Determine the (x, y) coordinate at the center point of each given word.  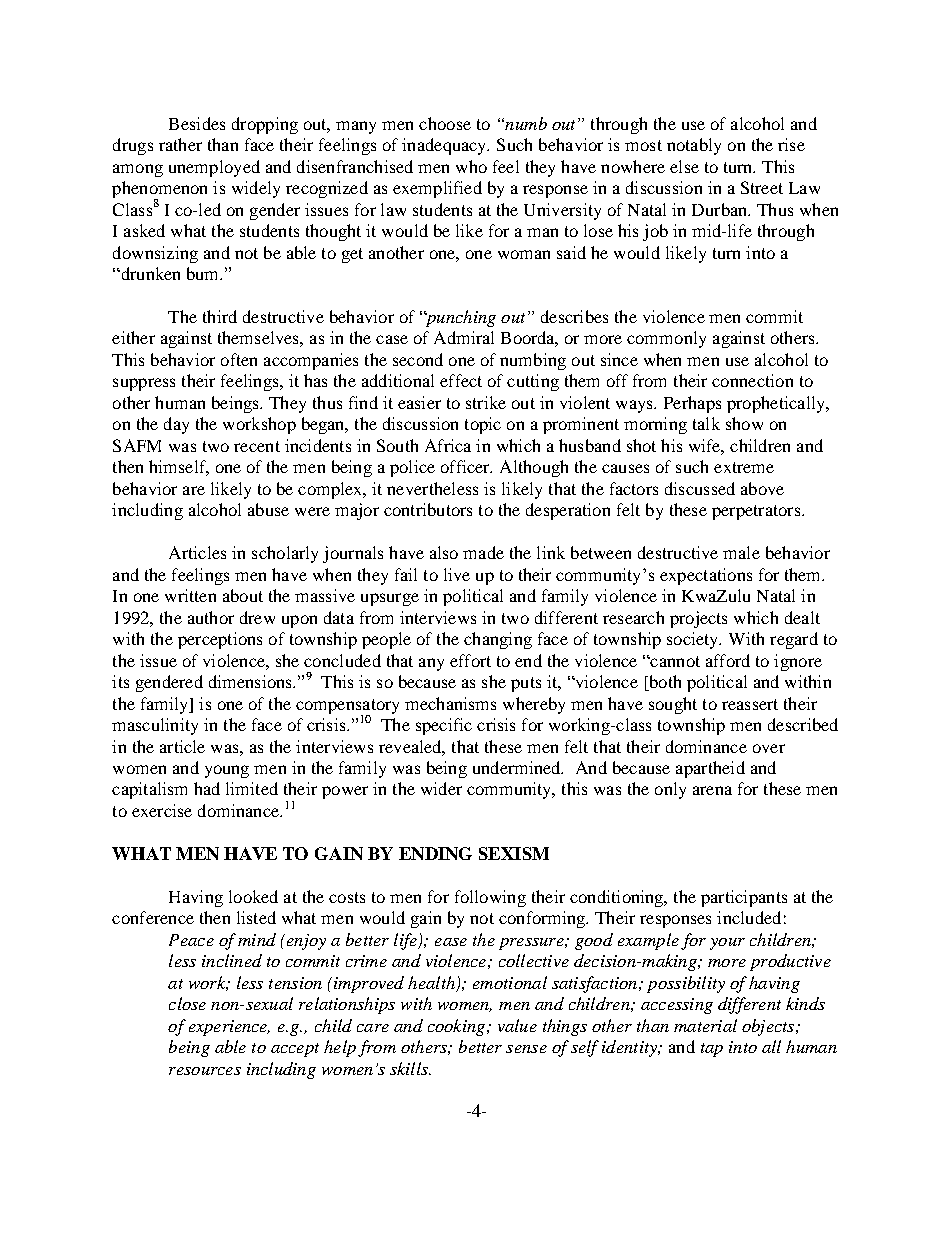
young (227, 771)
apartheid (710, 769)
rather (180, 144)
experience (229, 1028)
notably (694, 146)
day (176, 425)
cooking (458, 1027)
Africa (448, 445)
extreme (744, 467)
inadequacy (445, 146)
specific (444, 726)
